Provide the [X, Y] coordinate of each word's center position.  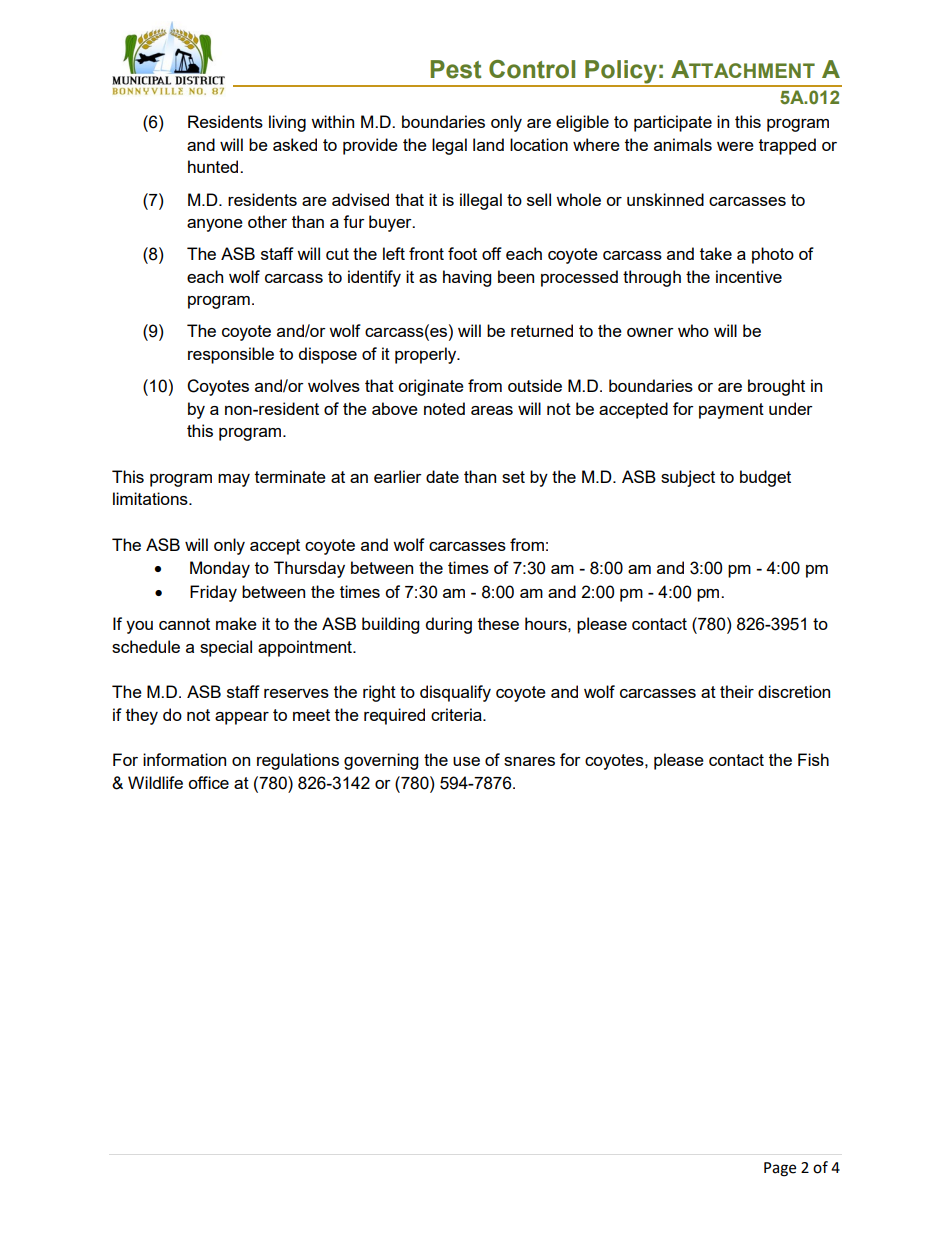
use [466, 761]
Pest [455, 69]
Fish [813, 759]
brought [776, 387]
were [735, 146]
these [498, 623]
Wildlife [155, 782]
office [208, 782]
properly [427, 355]
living [287, 123]
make [236, 623]
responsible [231, 355]
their [737, 691]
